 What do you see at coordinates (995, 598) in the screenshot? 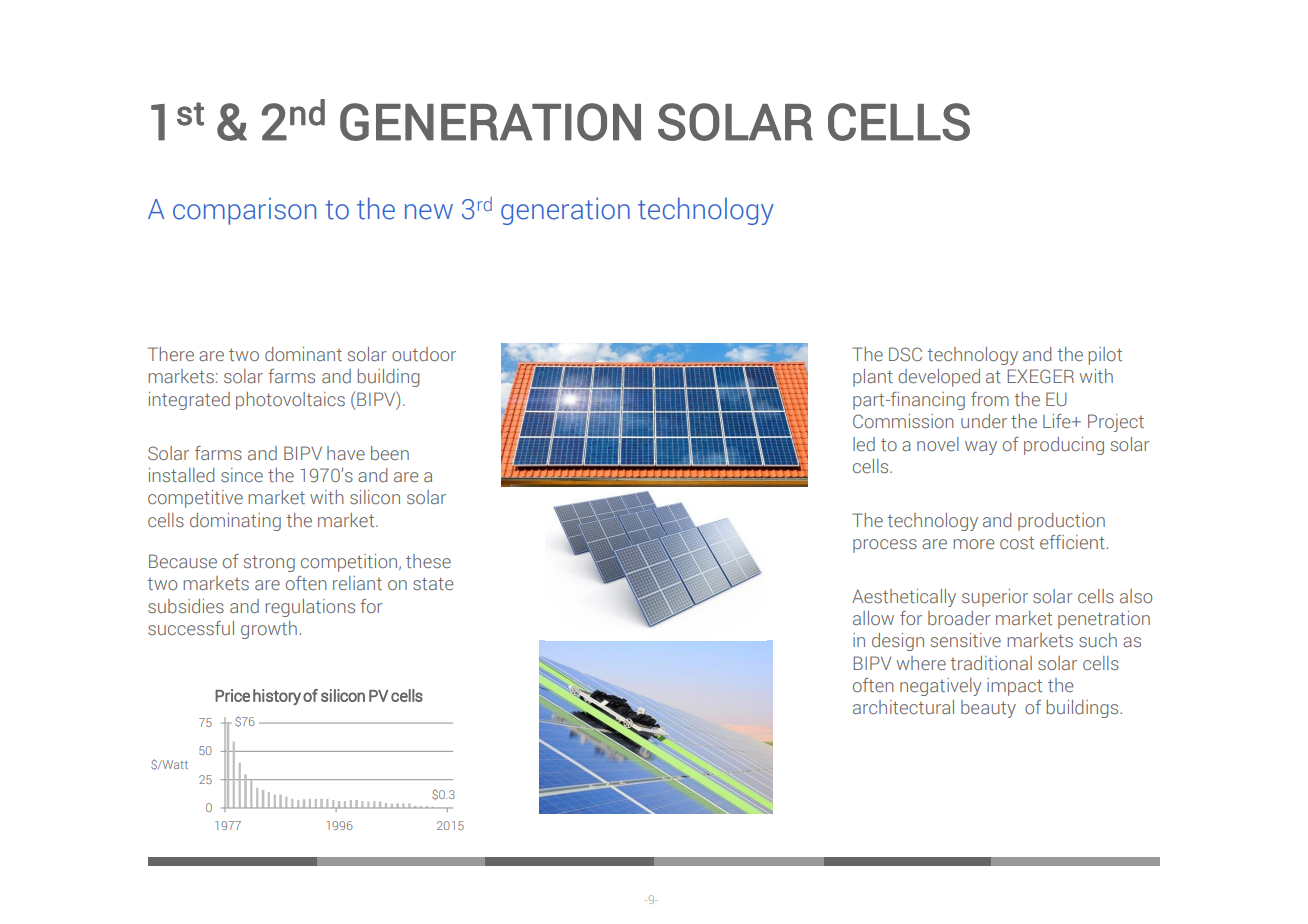
I see `superior` at bounding box center [995, 598].
